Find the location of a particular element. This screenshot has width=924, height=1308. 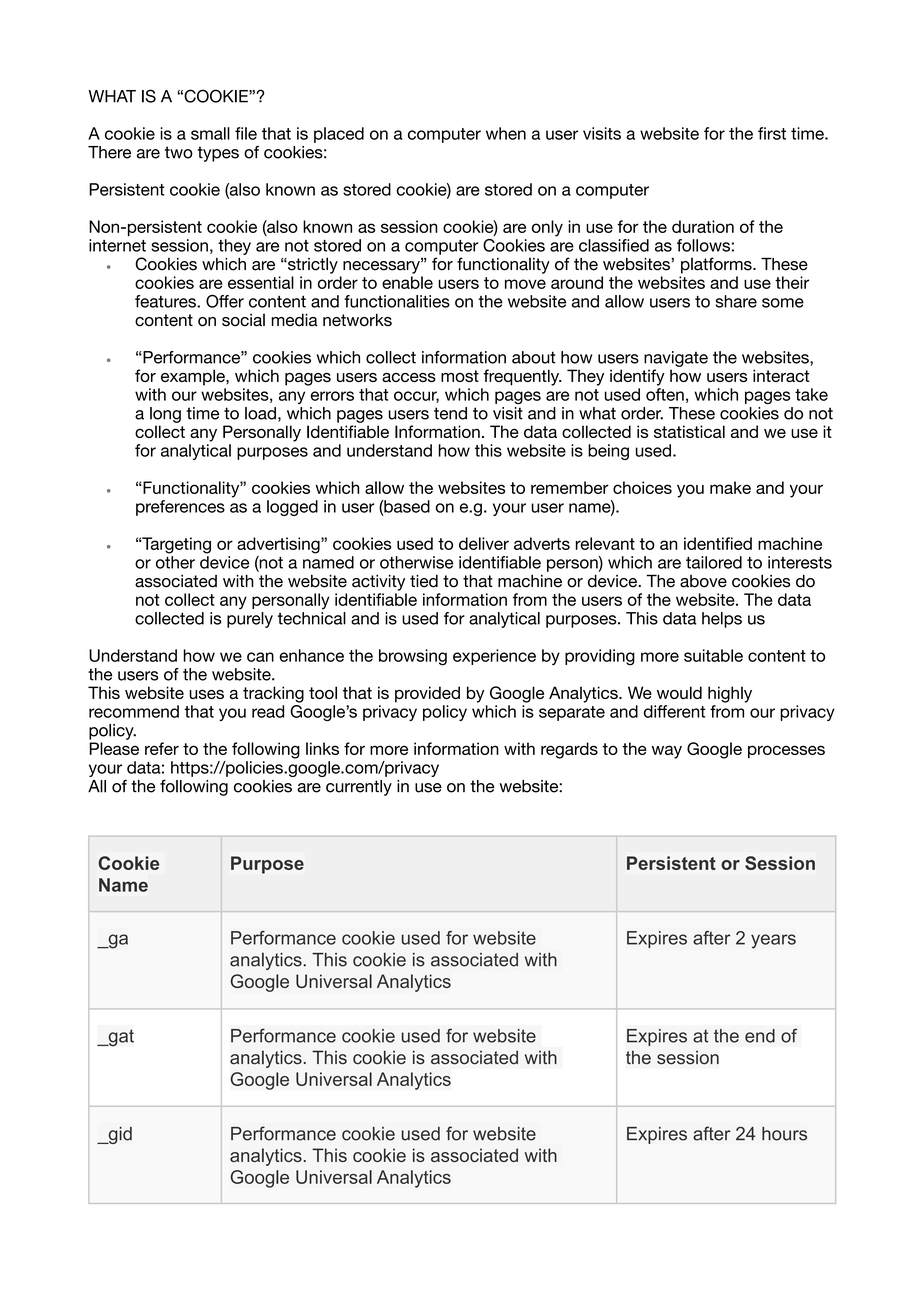

when is located at coordinates (506, 133).
